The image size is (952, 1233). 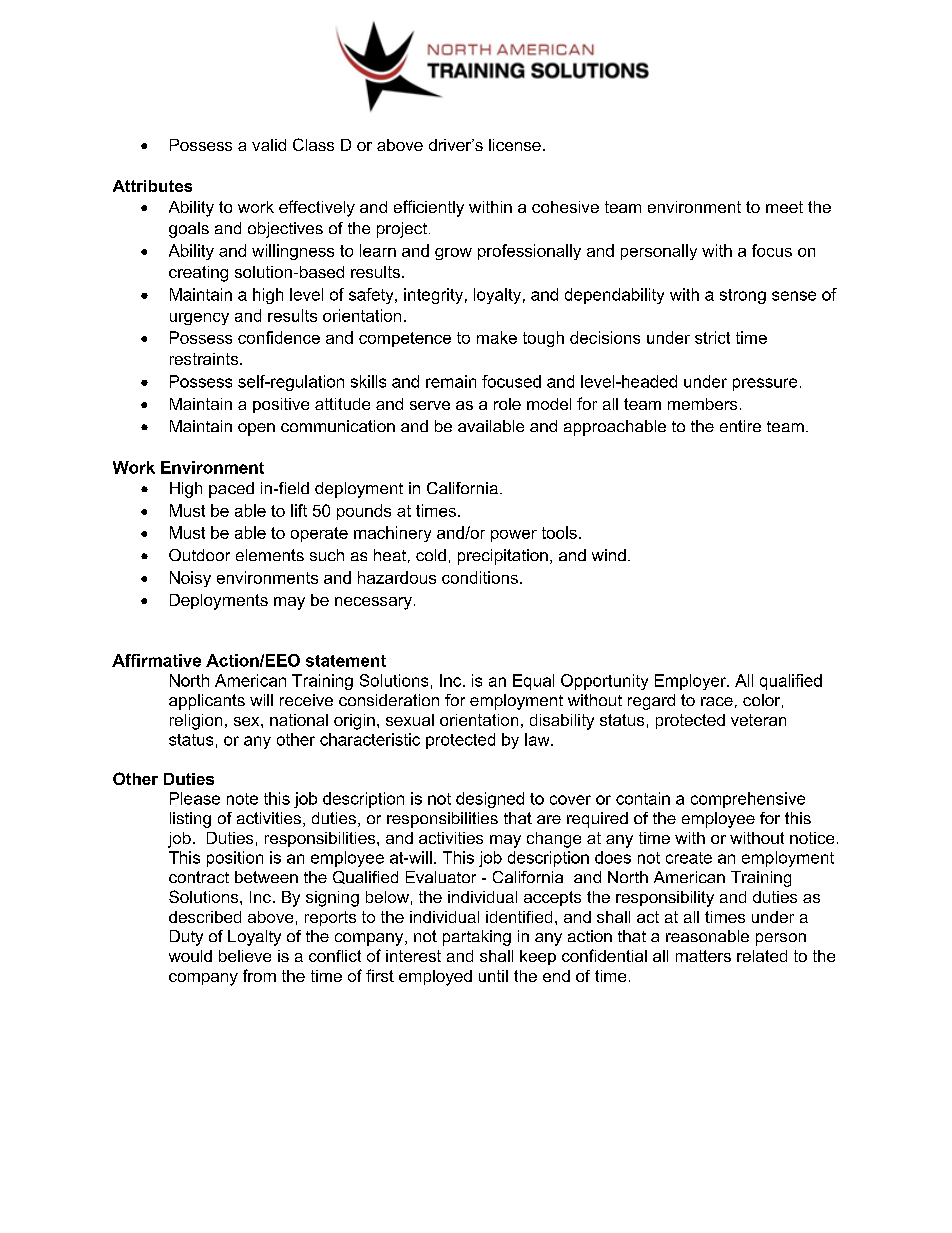 What do you see at coordinates (269, 145) in the screenshot?
I see `valid` at bounding box center [269, 145].
